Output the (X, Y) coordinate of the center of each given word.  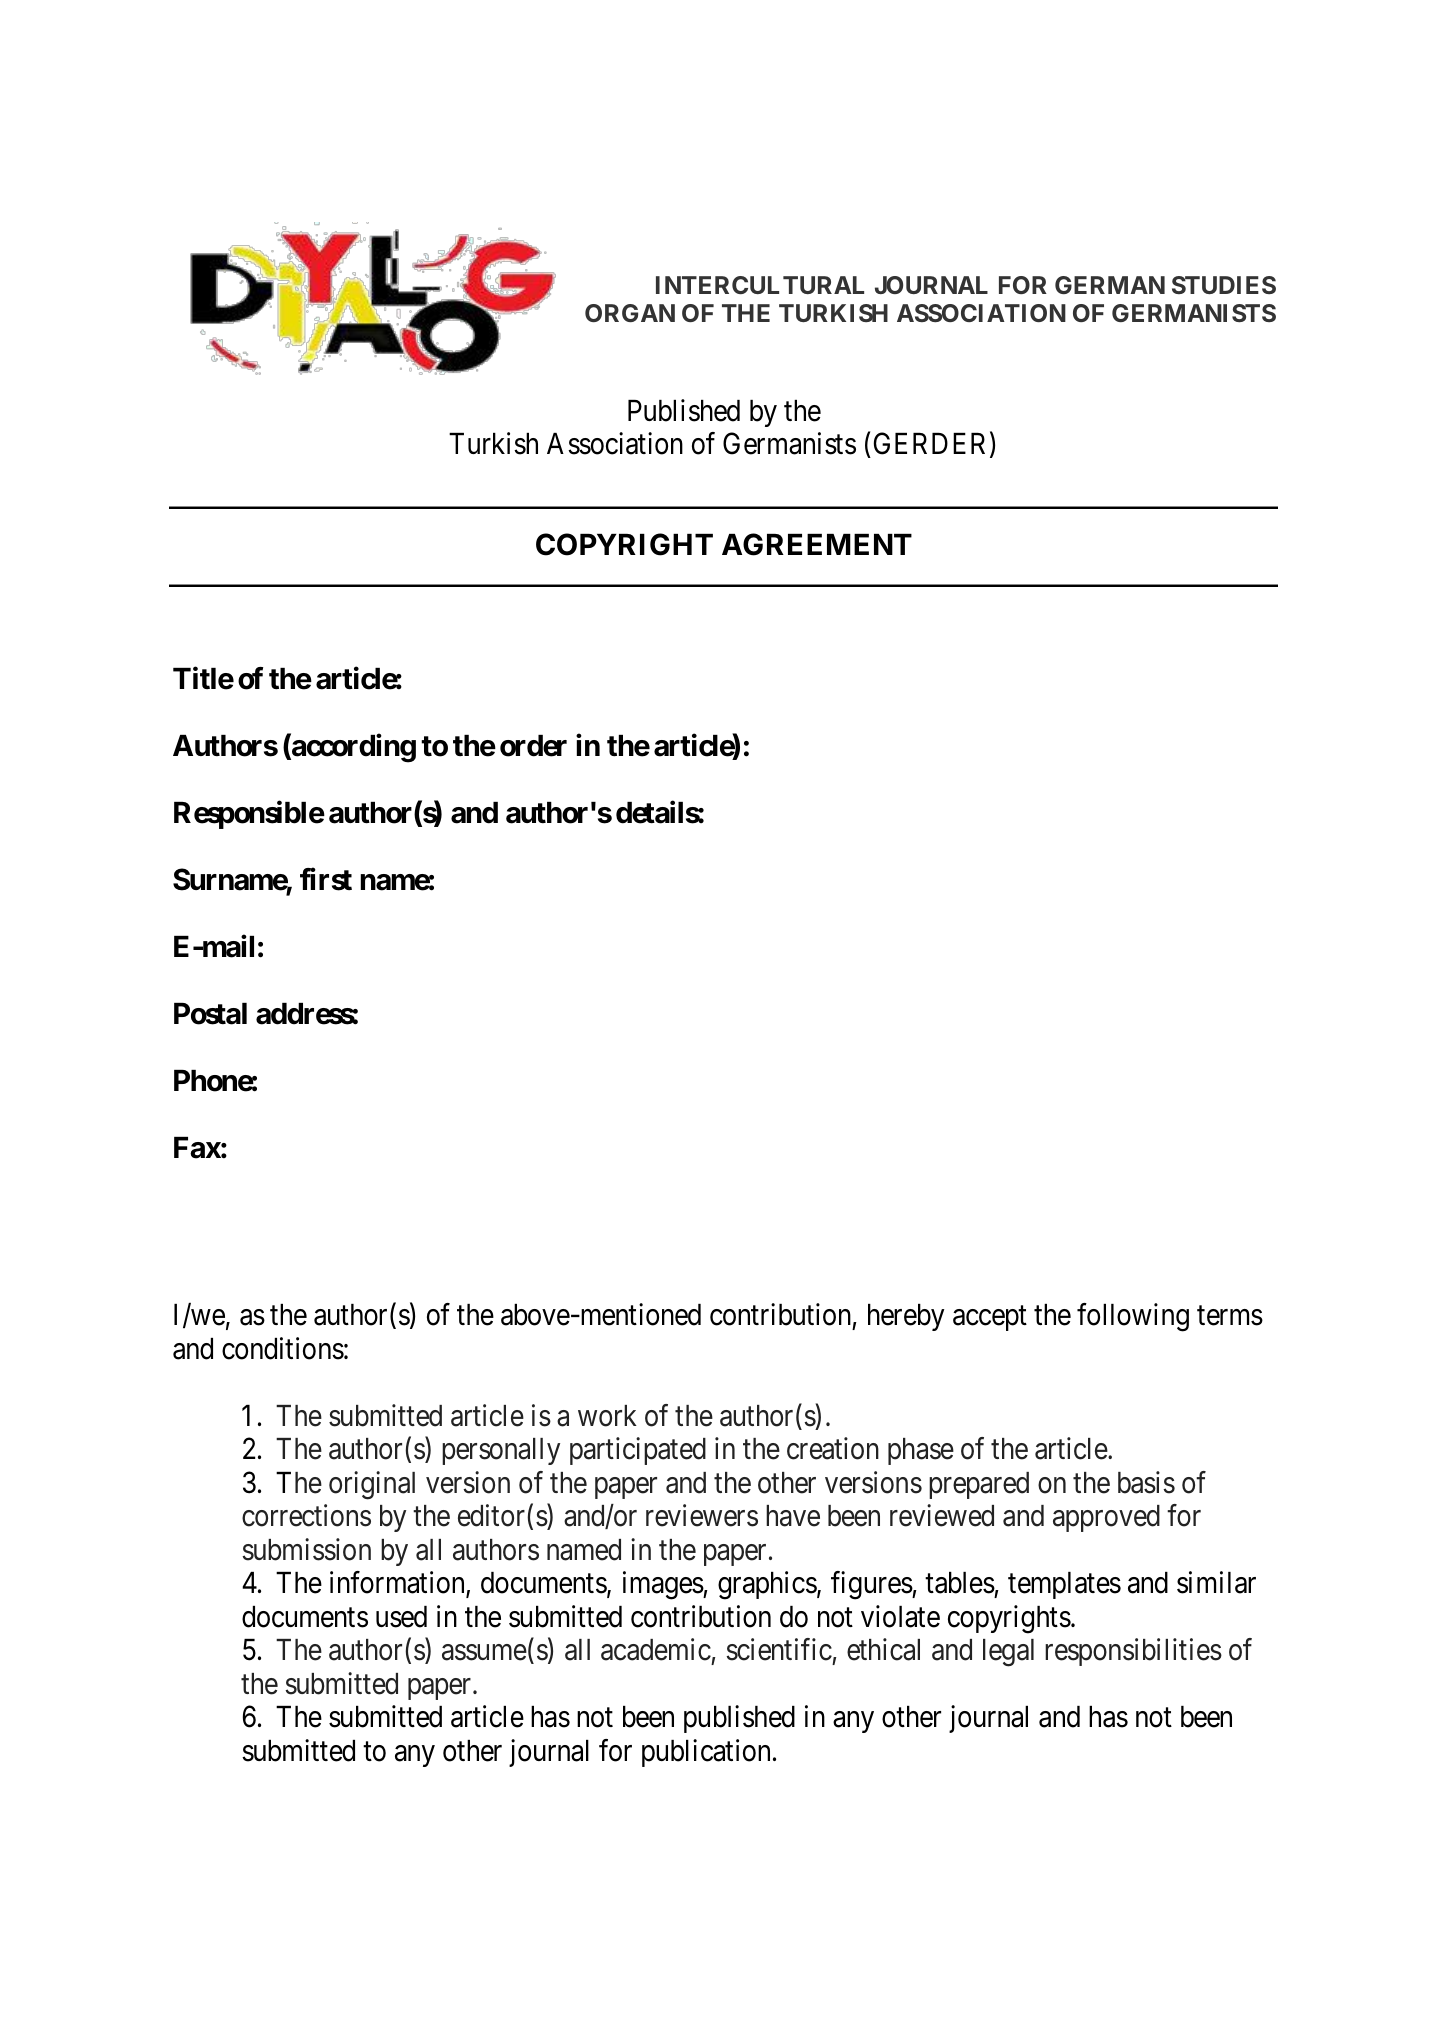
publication (706, 1753)
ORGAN (630, 313)
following (1133, 1317)
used (401, 1617)
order (533, 746)
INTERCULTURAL (760, 285)
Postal (210, 1014)
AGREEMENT (817, 544)
